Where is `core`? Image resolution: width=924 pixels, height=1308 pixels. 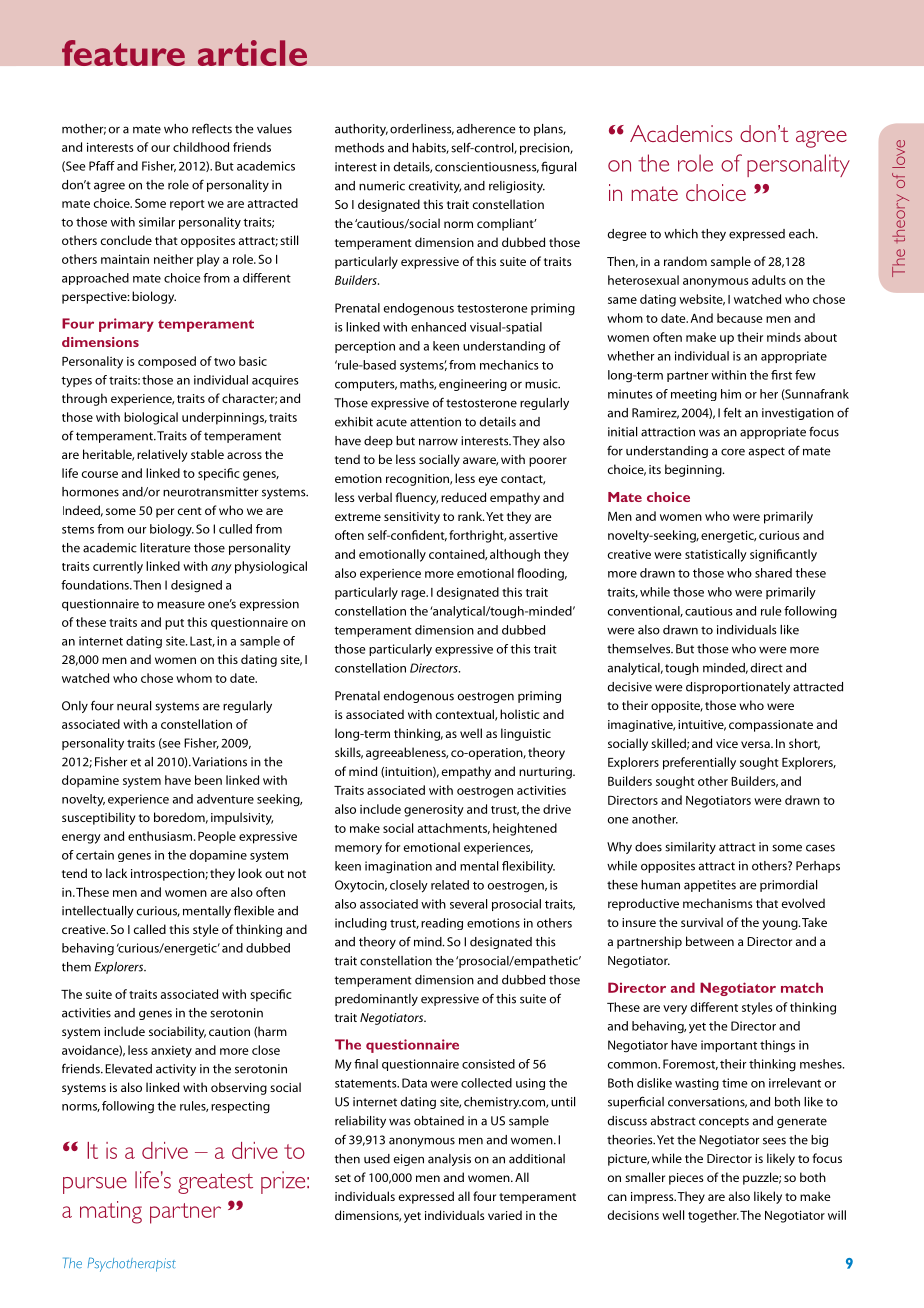
core is located at coordinates (733, 452).
